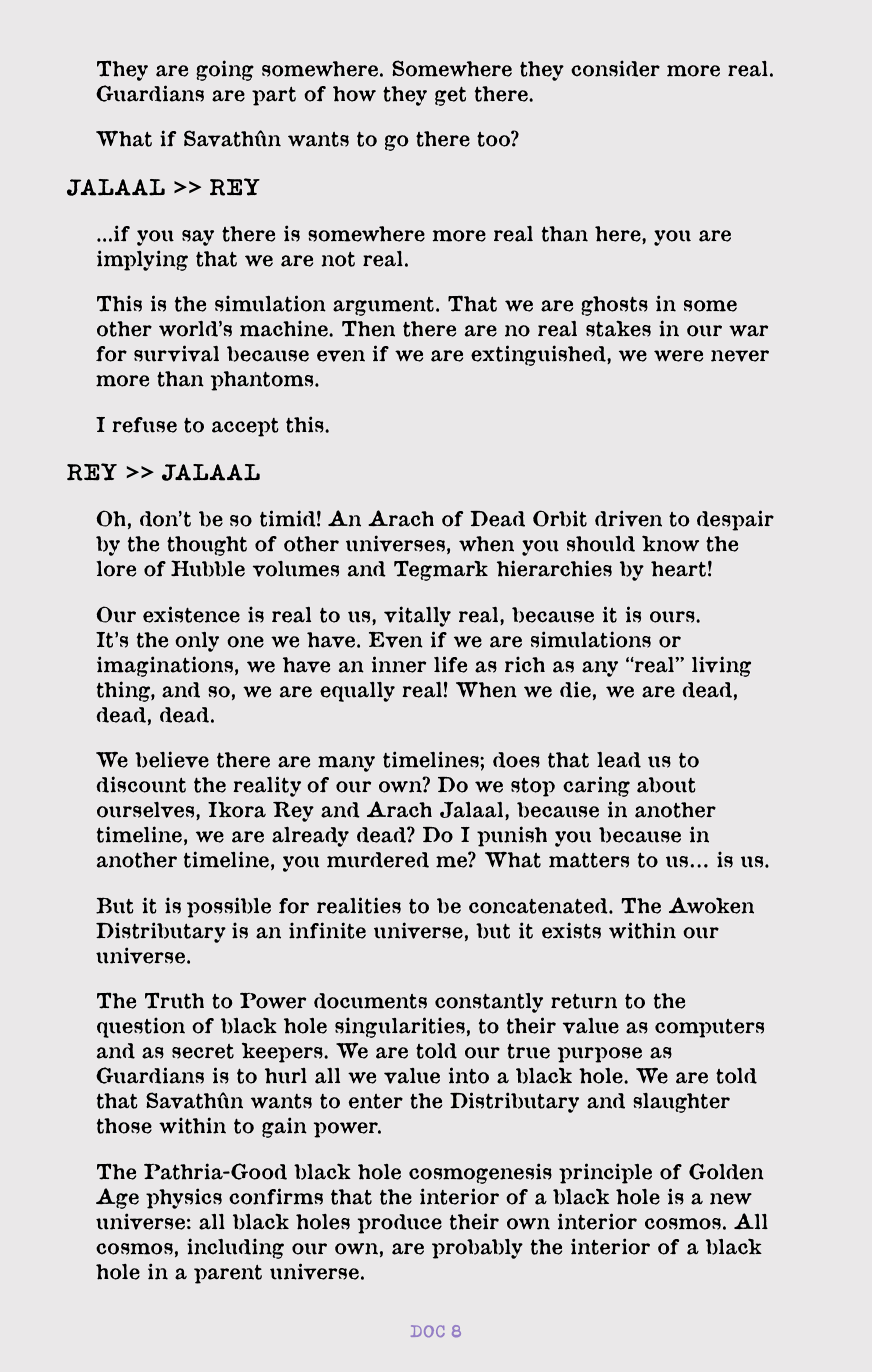 Image resolution: width=872 pixels, height=1372 pixels. I want to click on Awoken, so click(711, 905).
